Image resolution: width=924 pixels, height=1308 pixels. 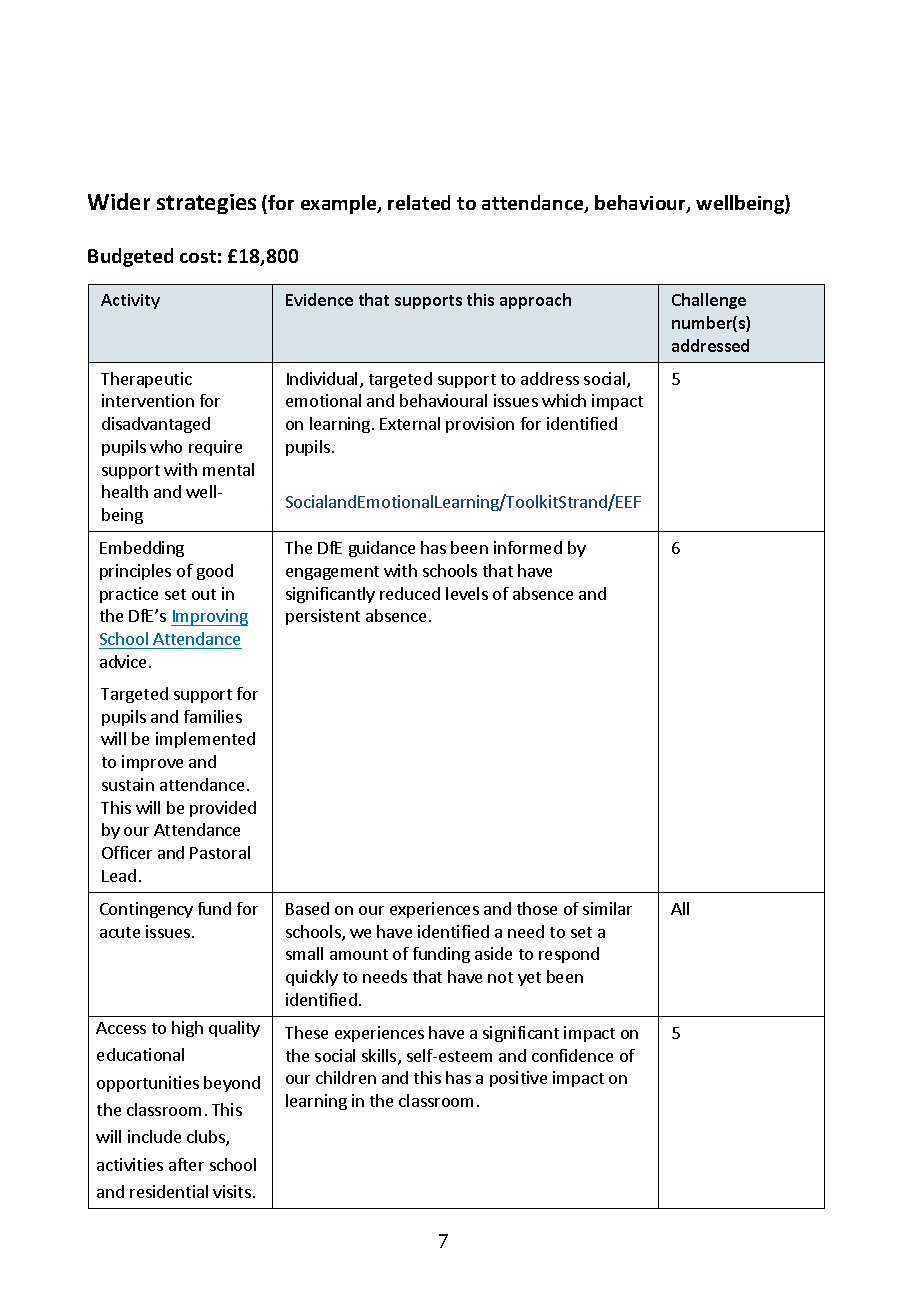 I want to click on Challenge, so click(x=709, y=301).
